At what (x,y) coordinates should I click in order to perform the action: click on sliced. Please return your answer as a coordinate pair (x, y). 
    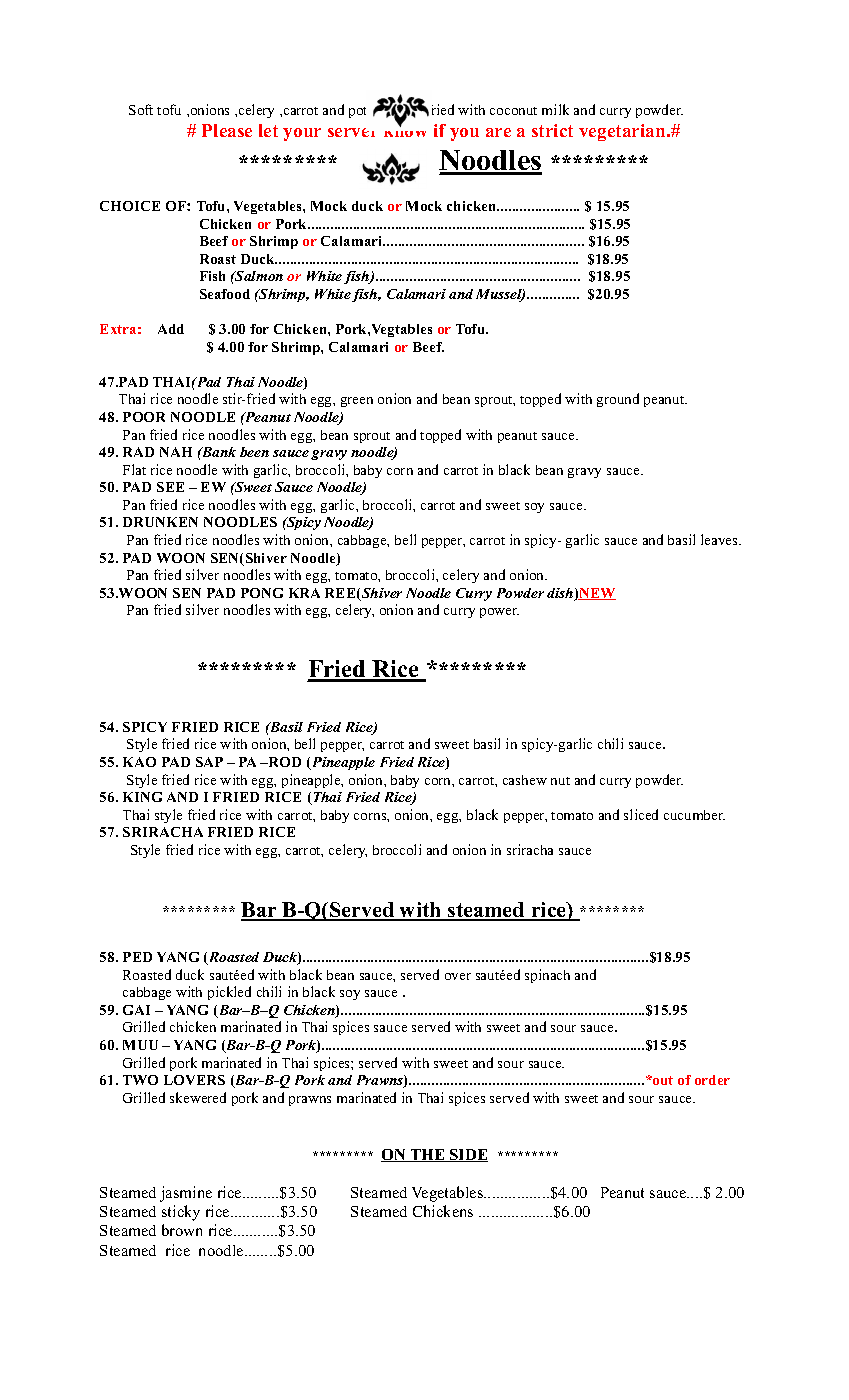
    Looking at the image, I should click on (641, 814).
